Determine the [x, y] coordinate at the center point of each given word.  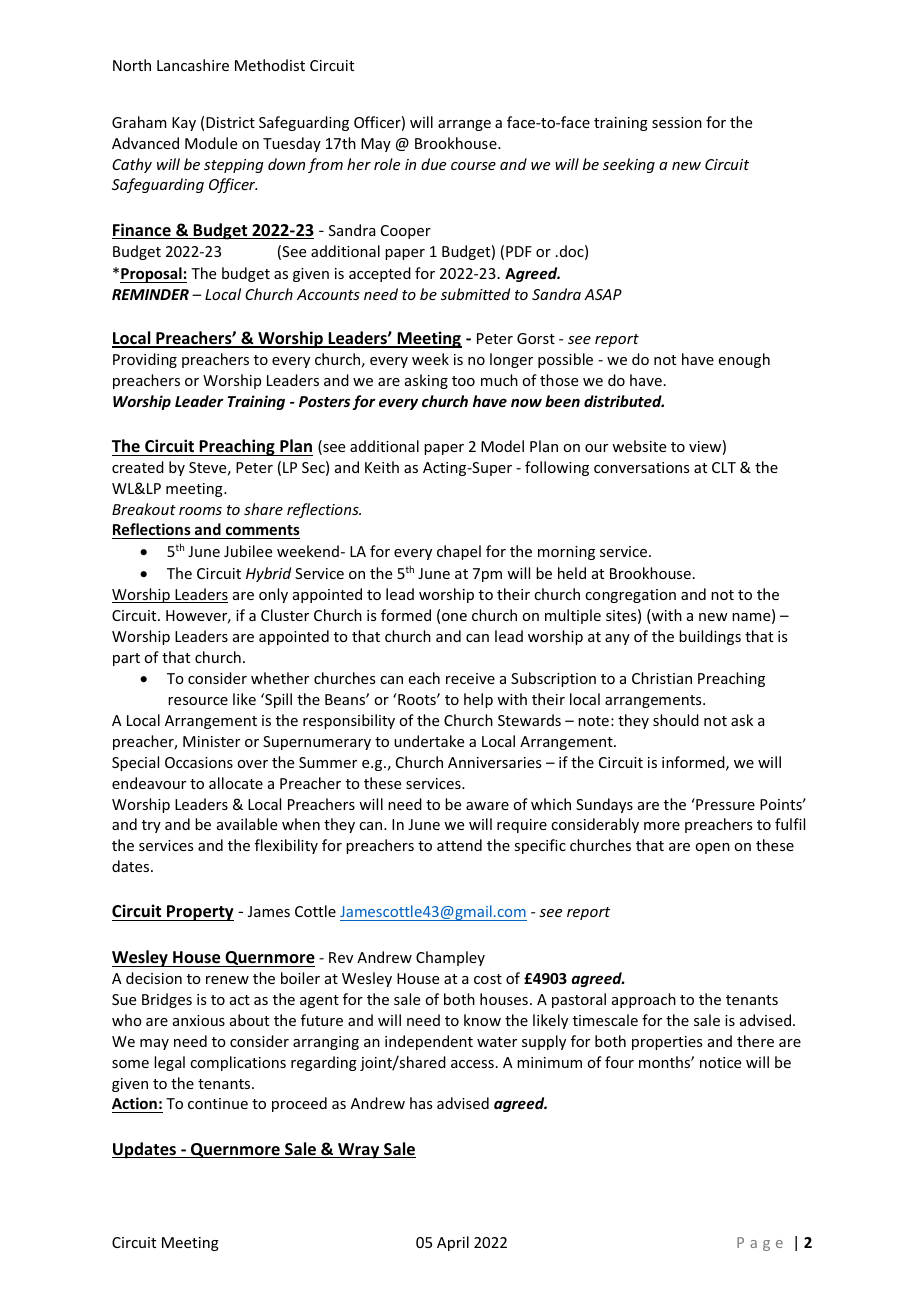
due [433, 164]
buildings [710, 637]
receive [470, 678]
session [677, 122]
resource [198, 701]
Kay [184, 124]
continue [218, 1103]
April [453, 1243]
